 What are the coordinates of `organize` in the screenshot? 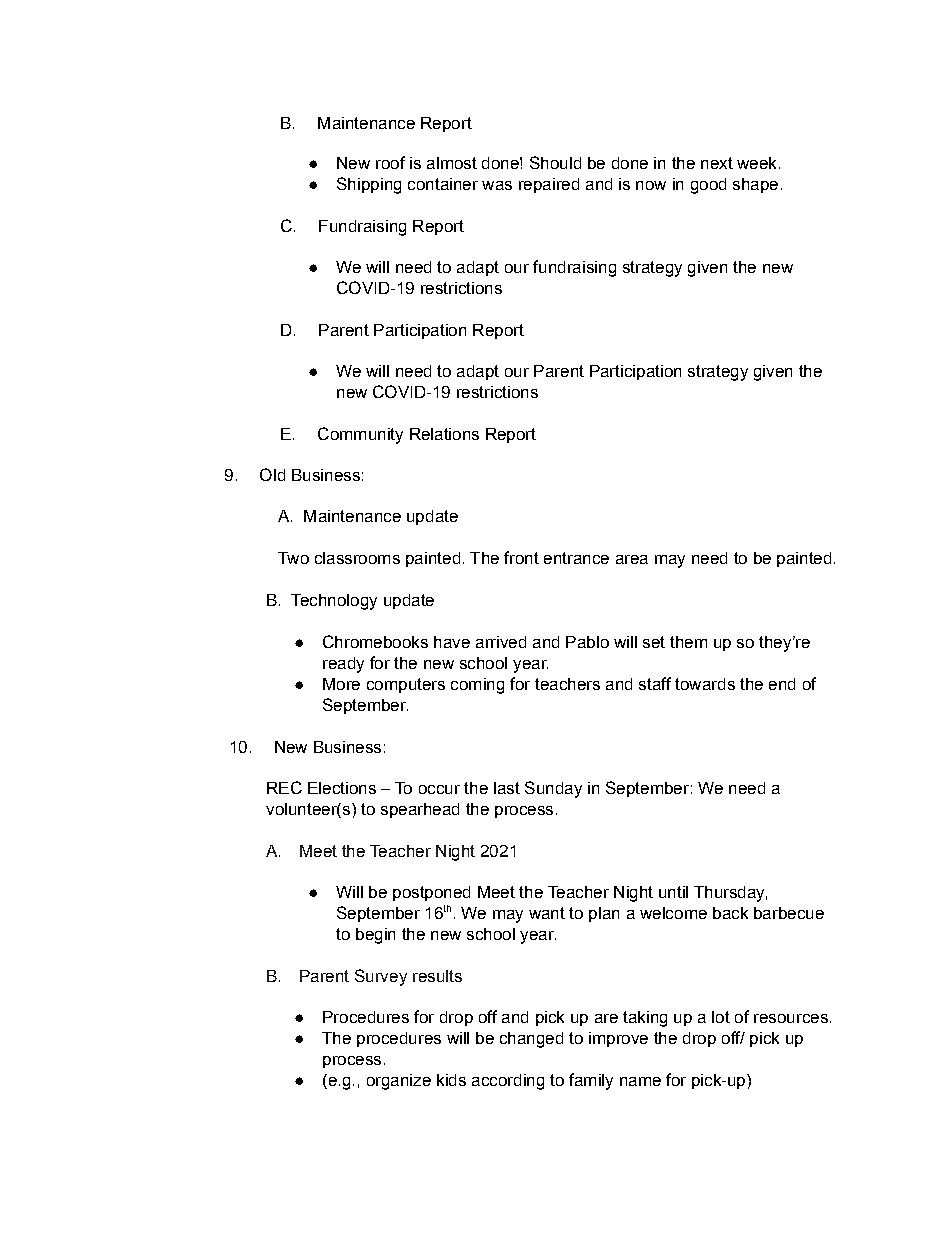 It's located at (399, 1082).
